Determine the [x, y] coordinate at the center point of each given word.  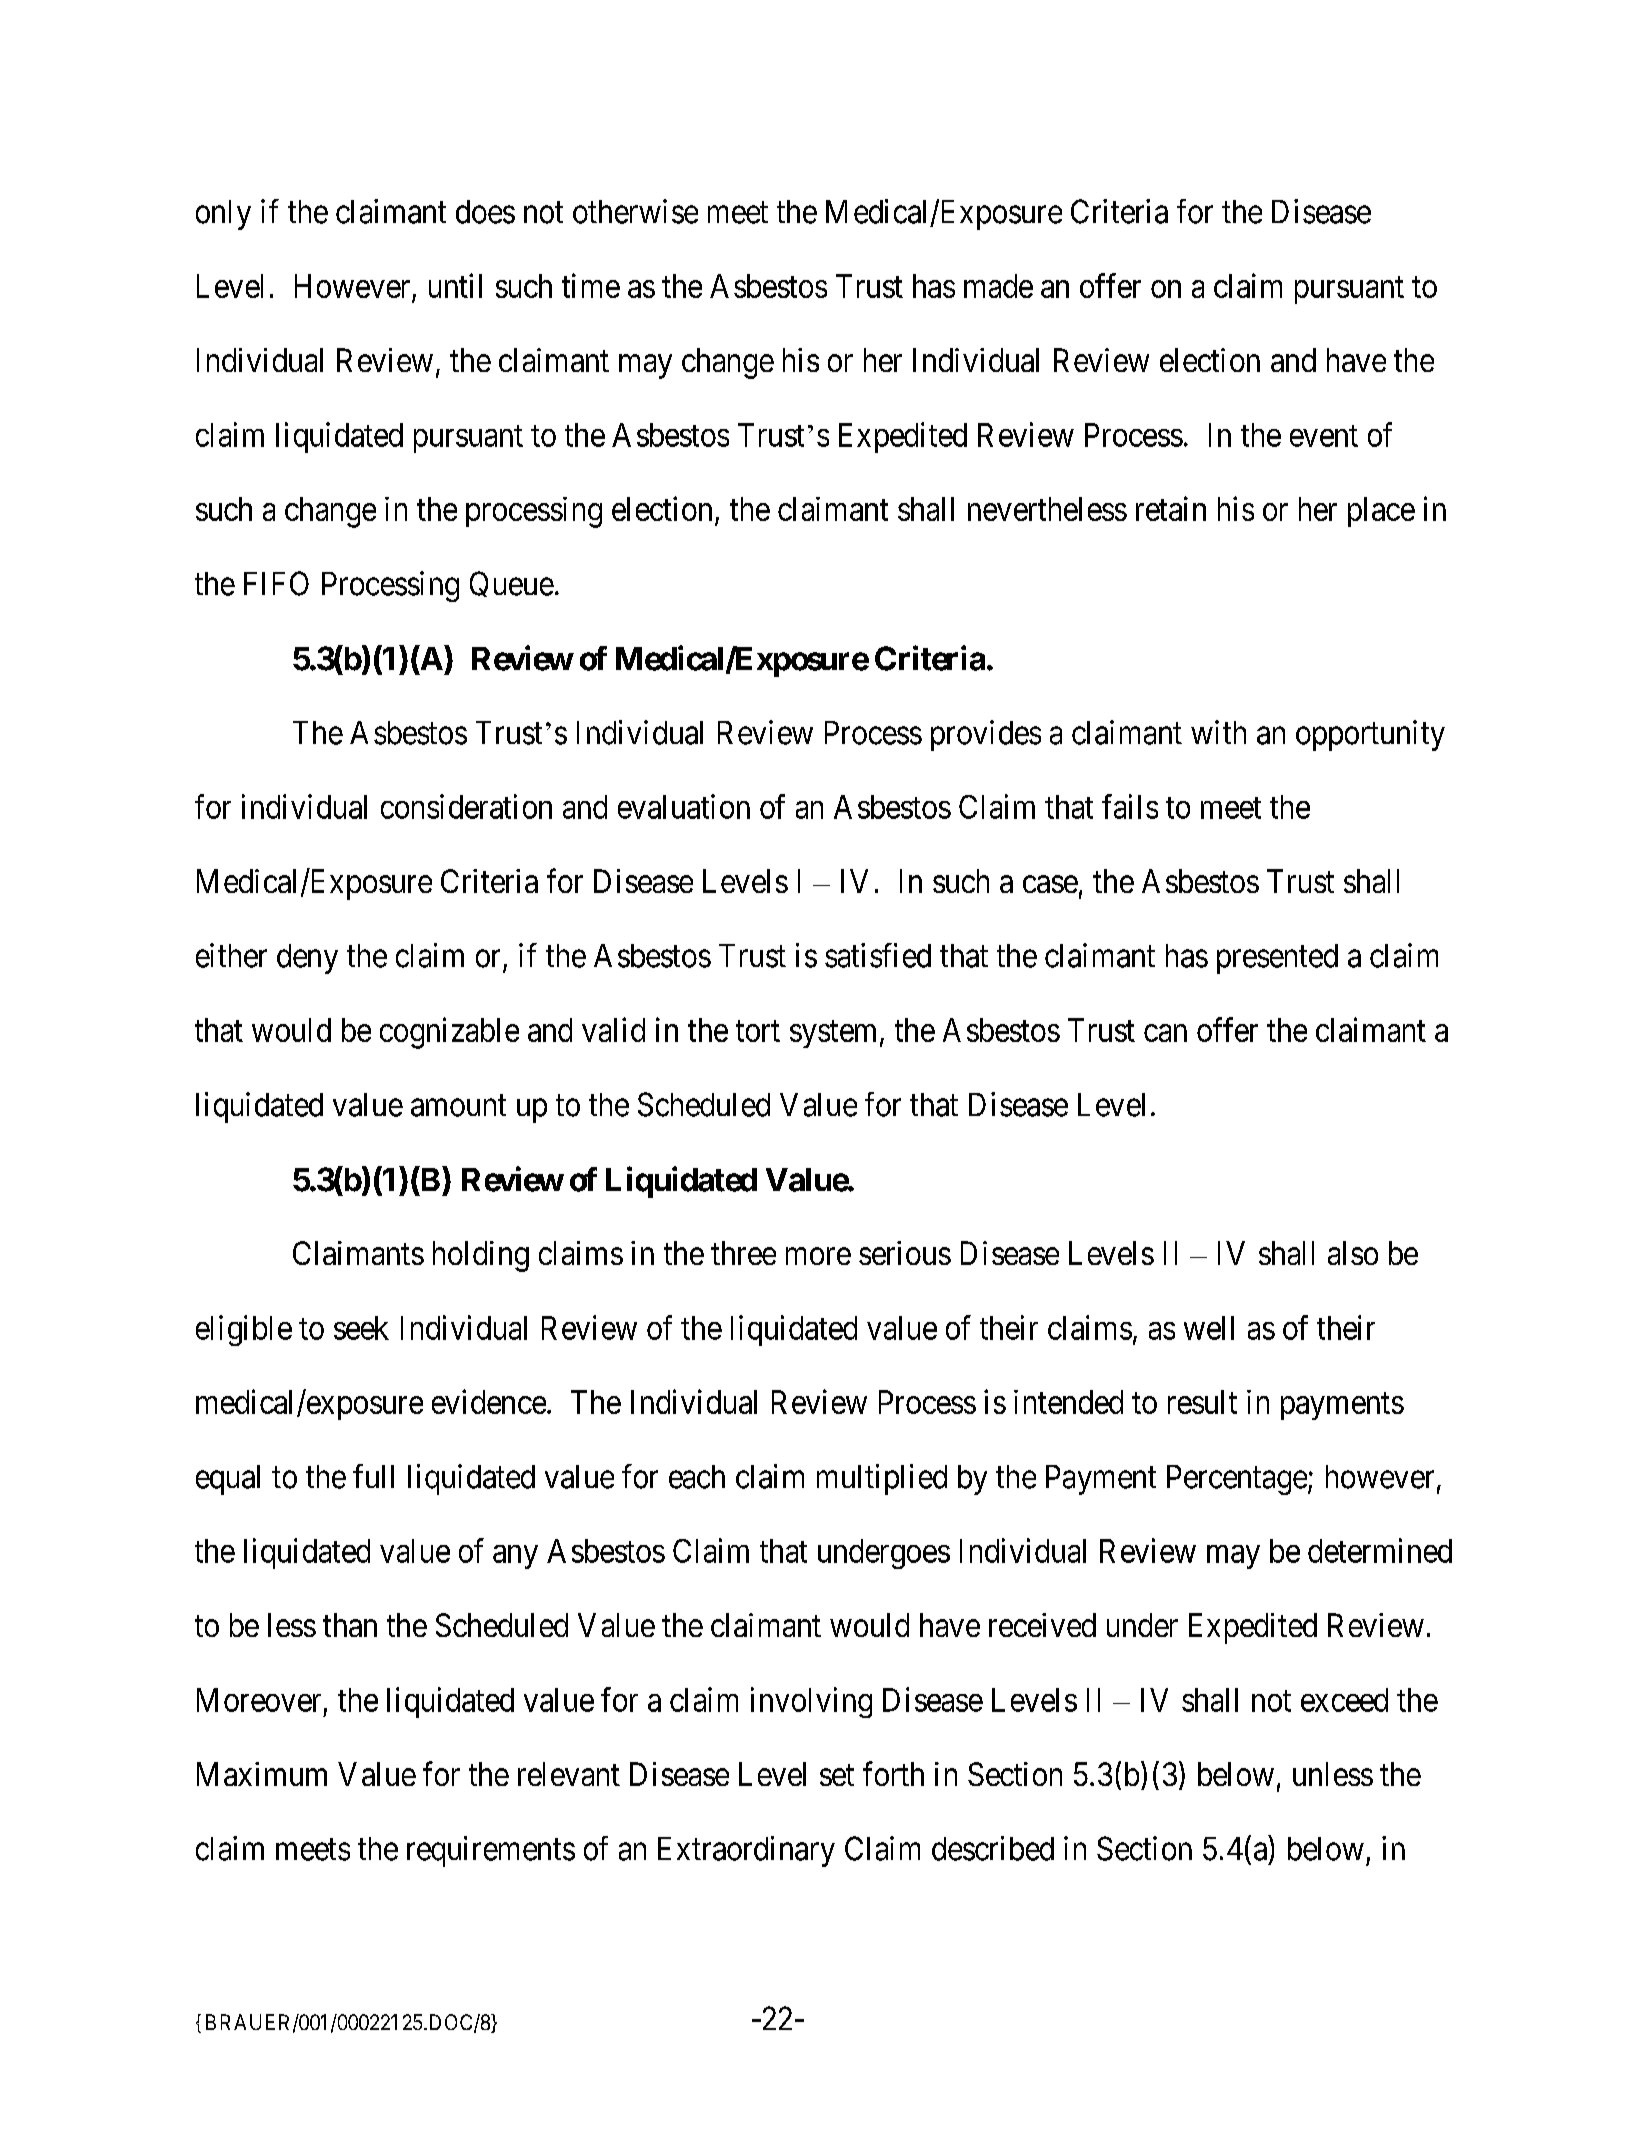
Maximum [262, 1774]
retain [1171, 508]
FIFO [276, 583]
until [455, 285]
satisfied [878, 955]
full [373, 1476]
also [1353, 1253]
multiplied [882, 1479]
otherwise [635, 211]
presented [1277, 959]
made [998, 286]
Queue [512, 584]
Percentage [1237, 1480]
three [743, 1253]
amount [458, 1106]
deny [307, 959]
